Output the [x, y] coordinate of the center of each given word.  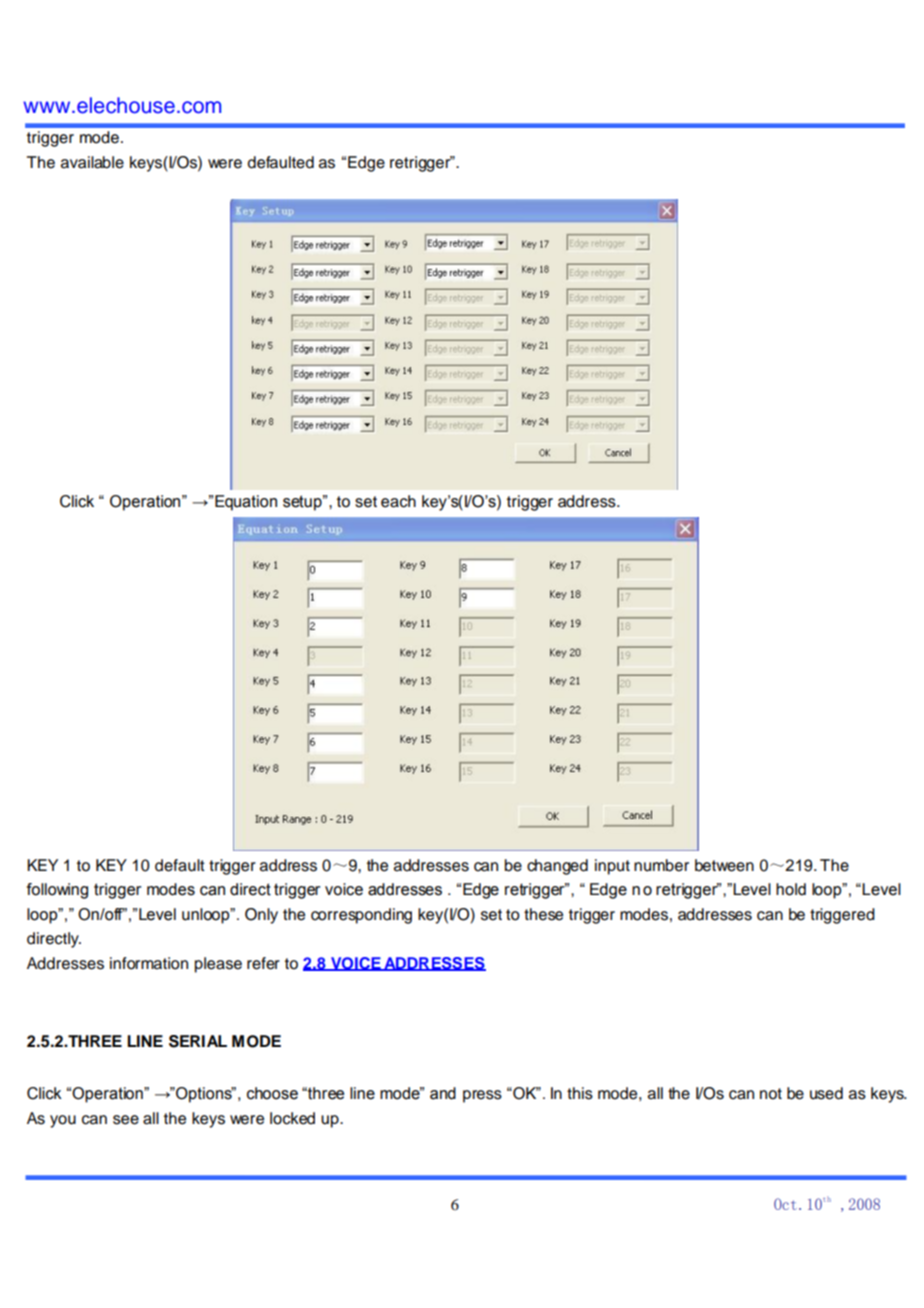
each [398, 501]
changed [557, 867]
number [661, 865]
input [612, 867]
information [149, 963]
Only [261, 916]
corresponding [361, 916]
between [724, 865]
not [771, 1094]
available [92, 162]
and [443, 1093]
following [57, 891]
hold [791, 889]
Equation [246, 503]
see [126, 1120]
